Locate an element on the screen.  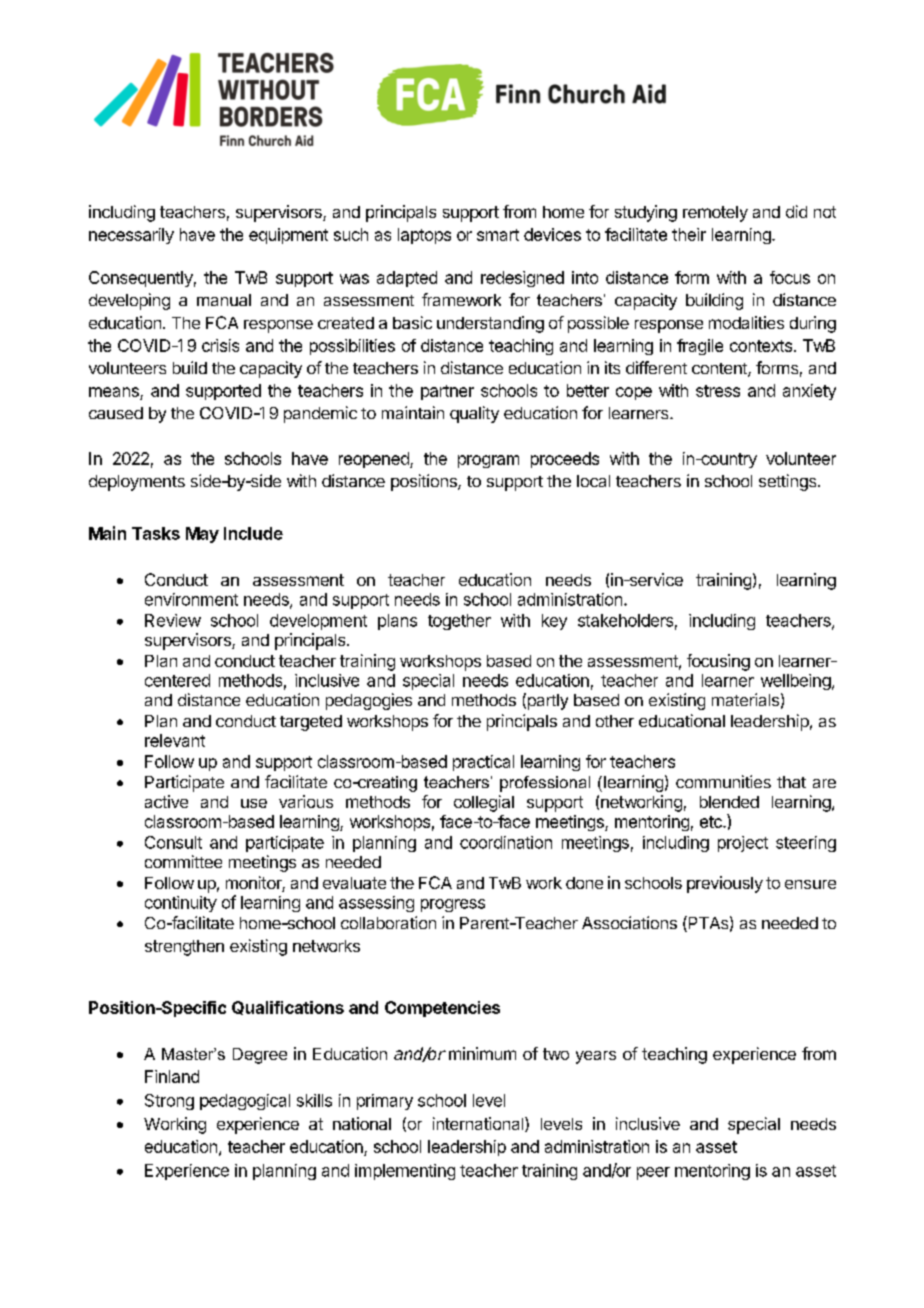
wellbeing is located at coordinates (797, 682).
